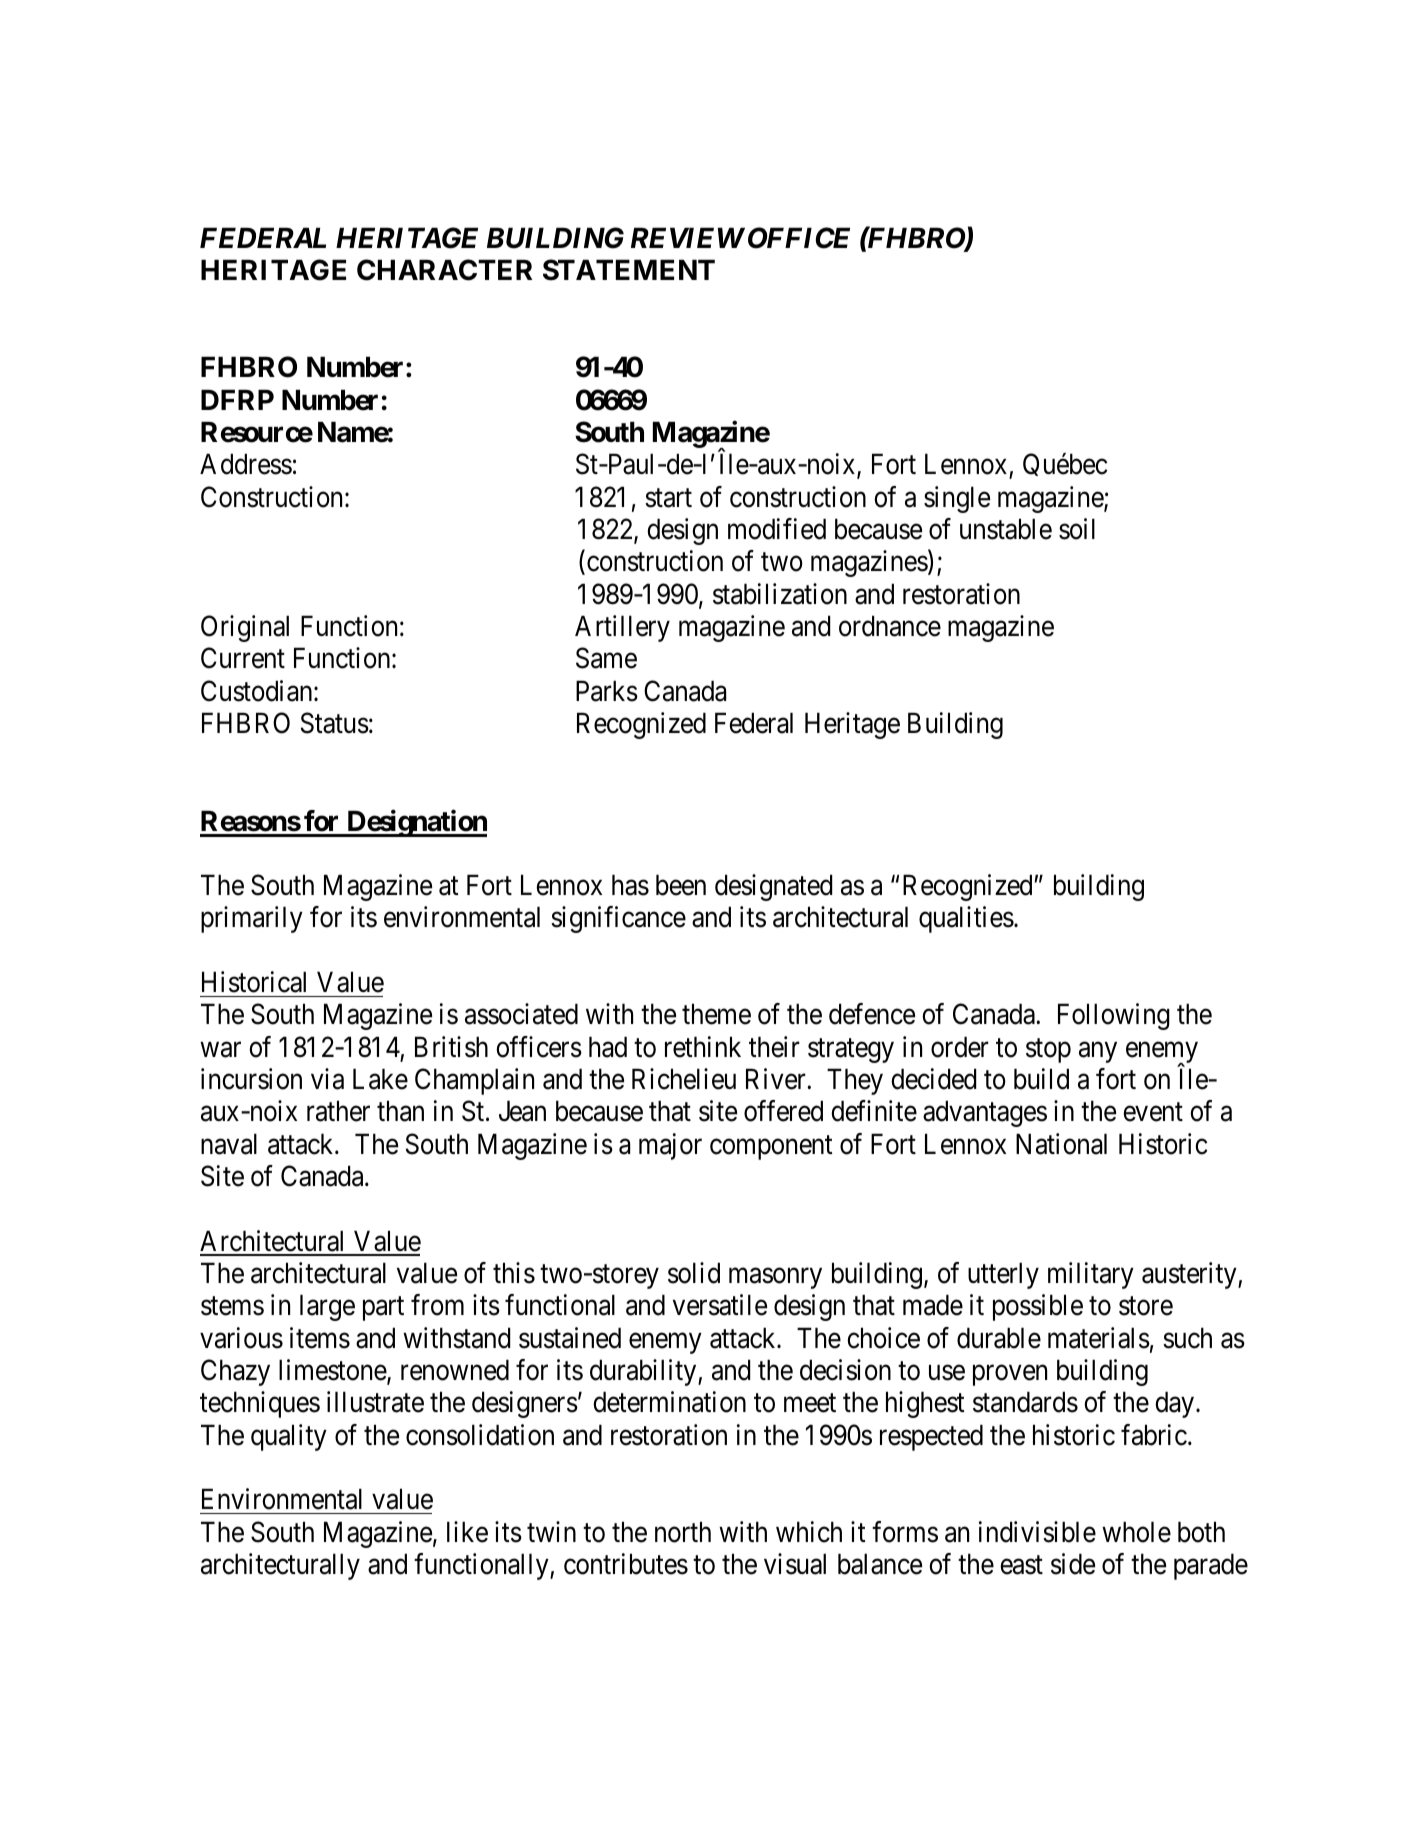 This screenshot has width=1416, height=1832. What do you see at coordinates (1061, 1144) in the screenshot?
I see `National` at bounding box center [1061, 1144].
